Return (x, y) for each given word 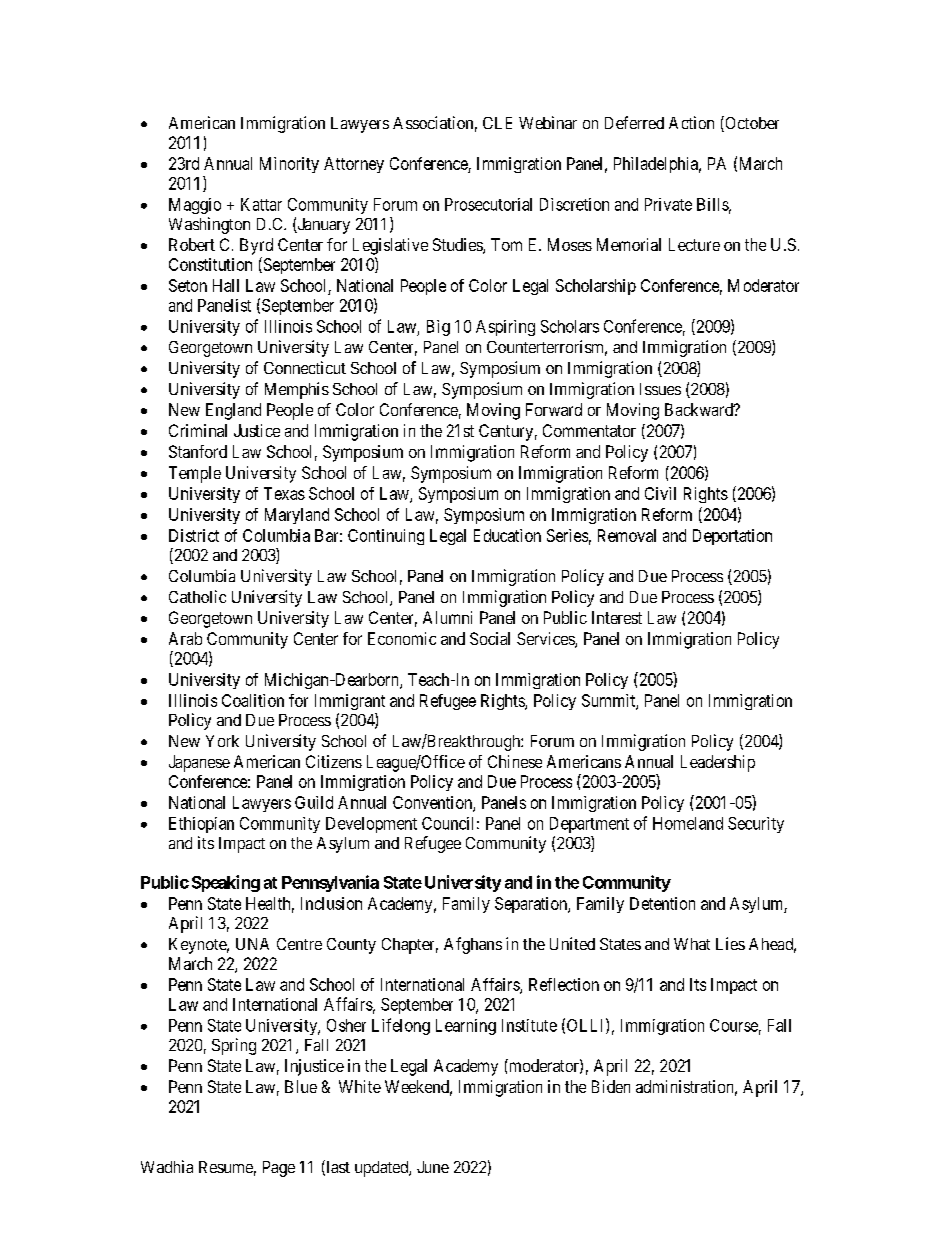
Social (490, 638)
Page (279, 1169)
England (233, 411)
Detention (662, 903)
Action (691, 122)
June (433, 1167)
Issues (660, 389)
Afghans (473, 945)
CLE (497, 123)
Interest (617, 617)
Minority (289, 165)
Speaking (226, 883)
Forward (554, 409)
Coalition (253, 700)
